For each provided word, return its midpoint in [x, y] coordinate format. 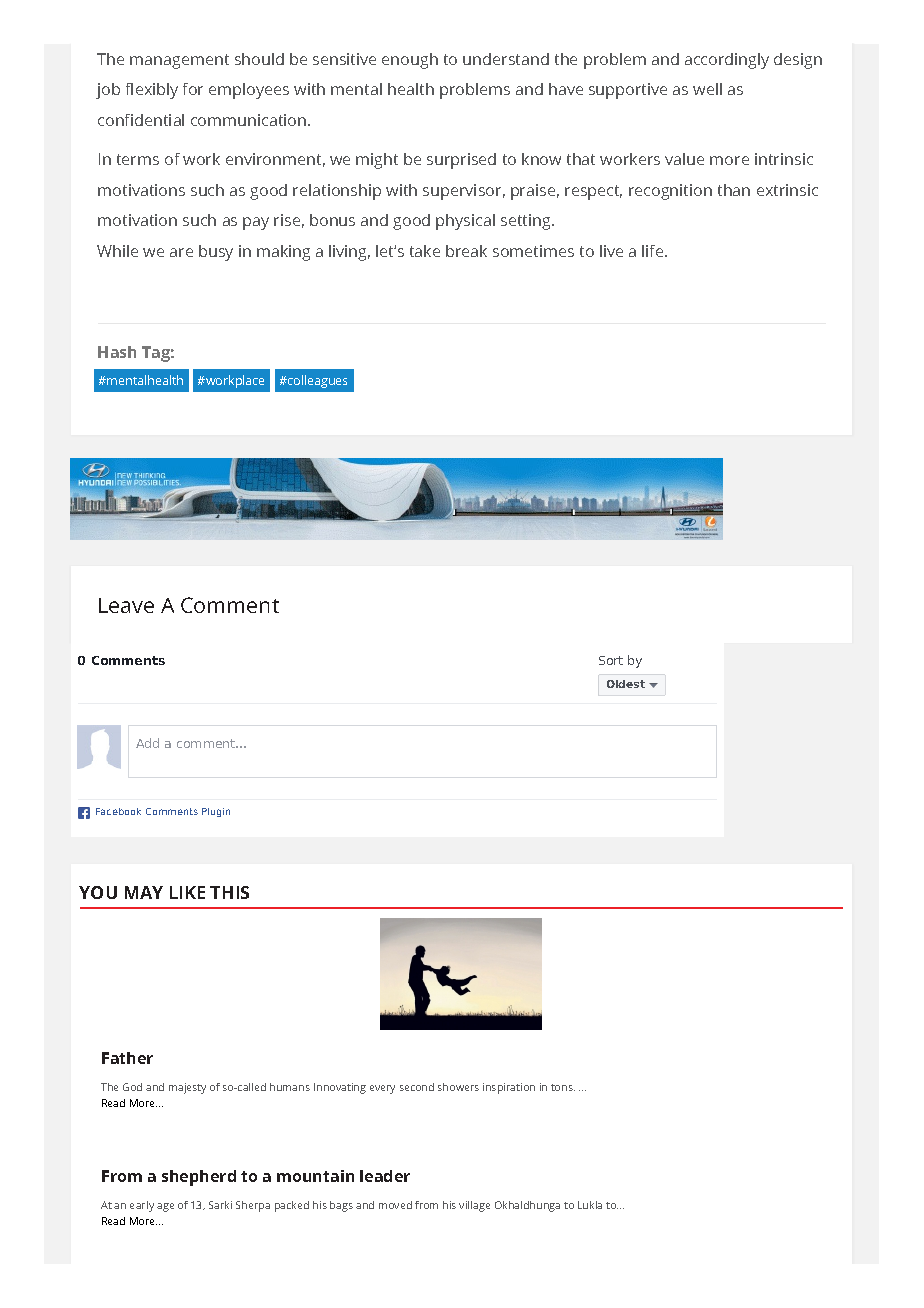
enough [410, 61]
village [474, 1206]
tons [563, 1087]
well [707, 89]
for [193, 89]
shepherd [199, 1178]
